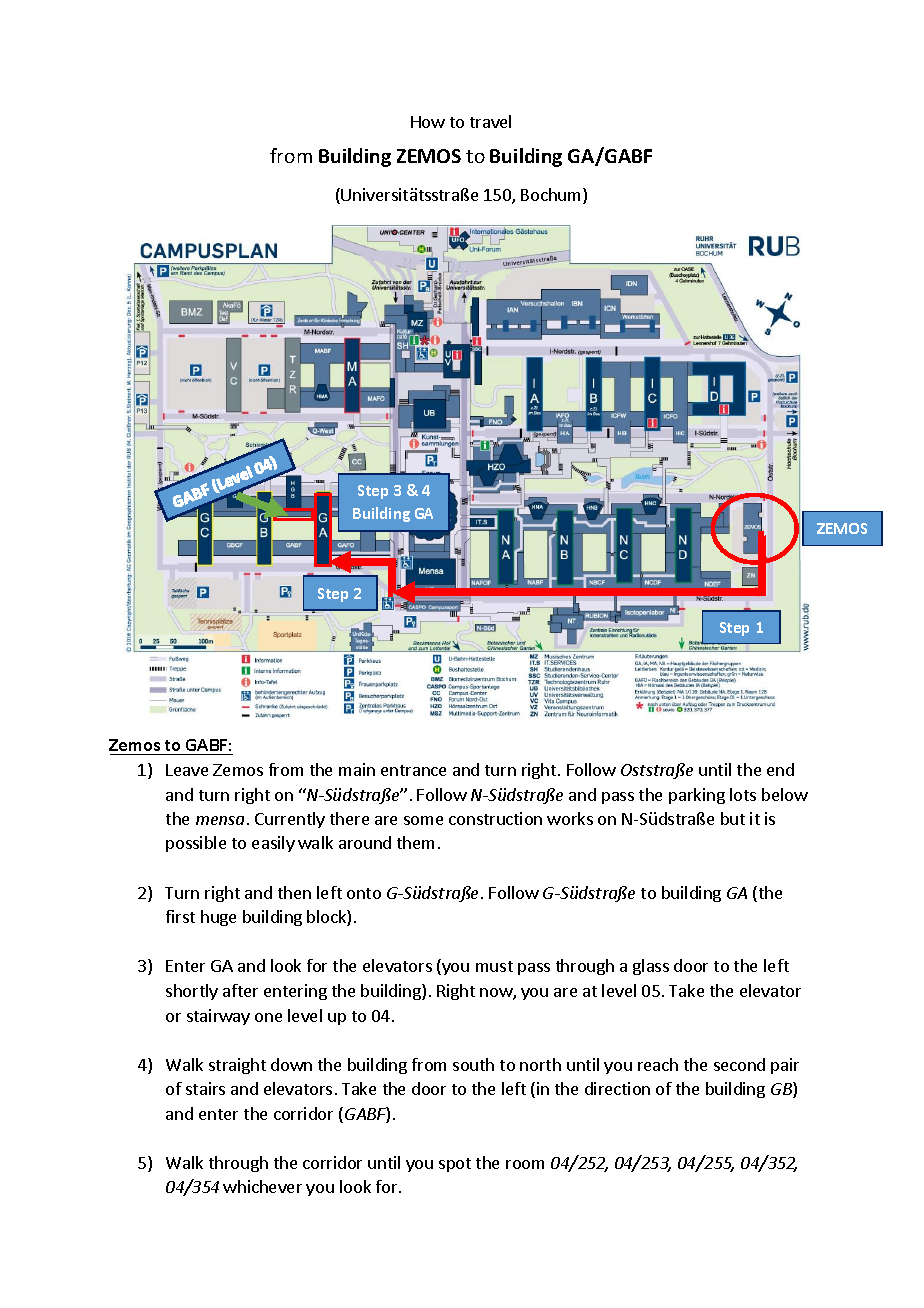  I want to click on Leave, so click(187, 770).
